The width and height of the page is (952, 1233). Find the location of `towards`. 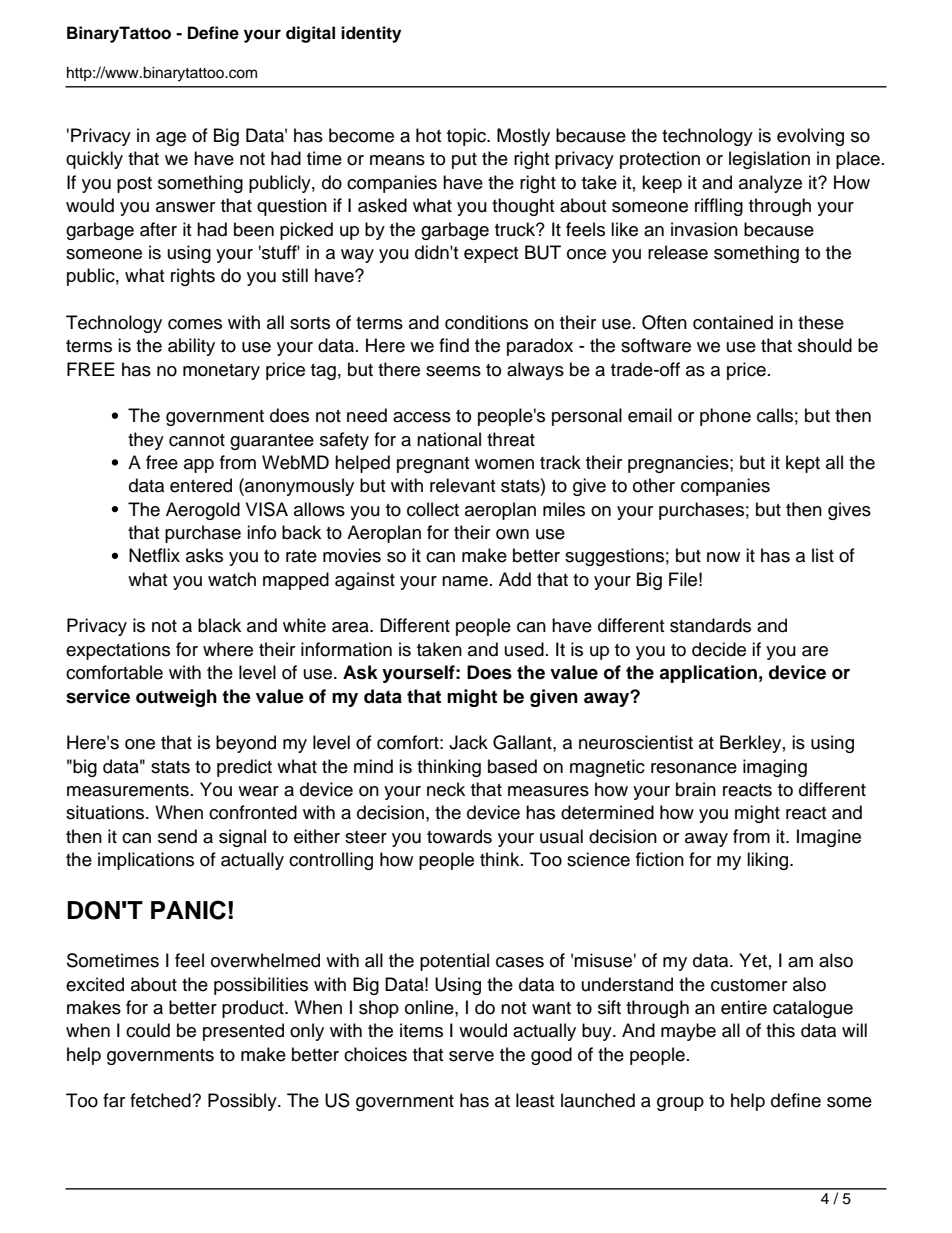

towards is located at coordinates (459, 836).
